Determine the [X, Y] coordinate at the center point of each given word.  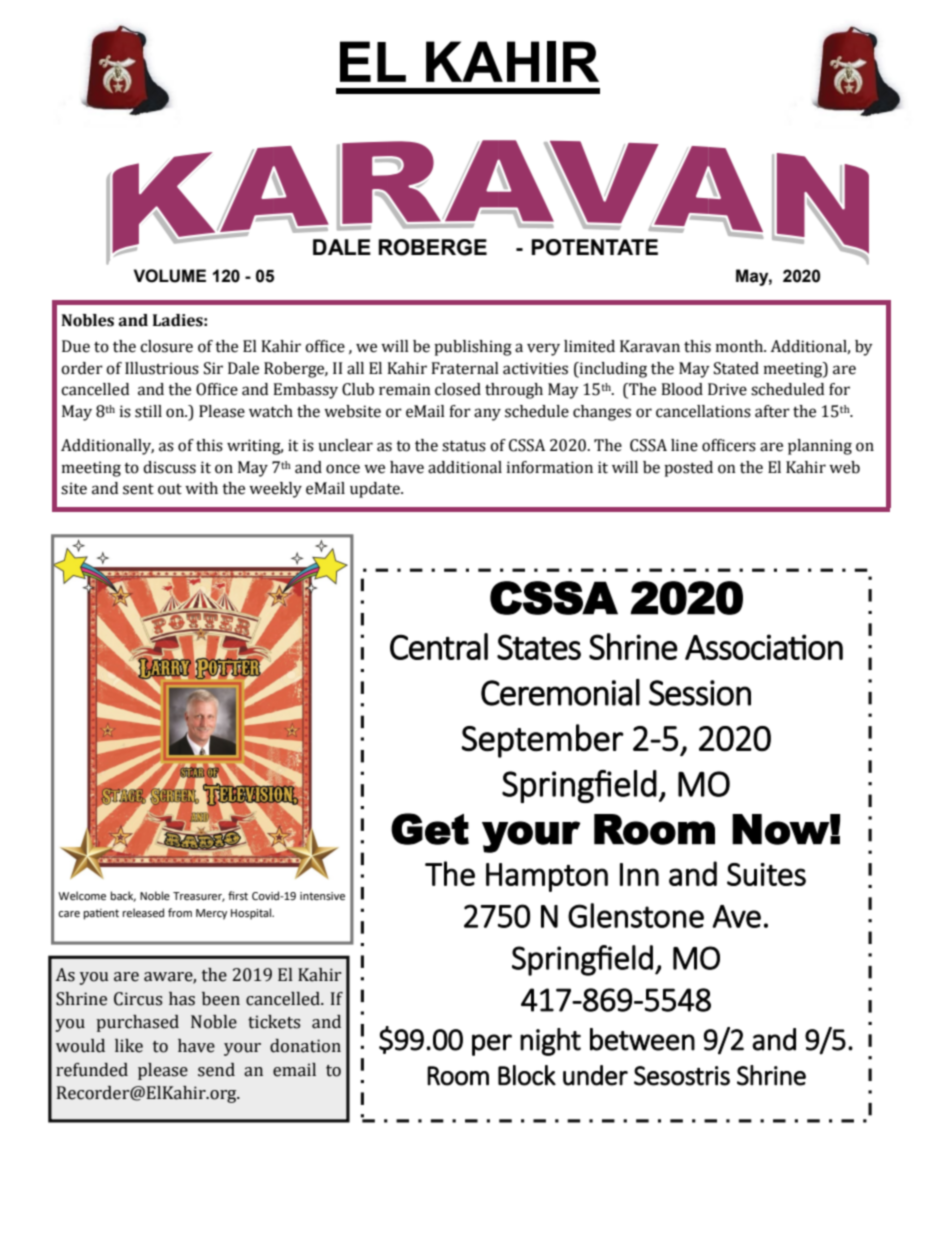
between [642, 1039]
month [740, 346]
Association [764, 647]
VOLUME [170, 276]
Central [439, 646]
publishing [473, 348]
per [492, 1045]
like [129, 1046]
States [539, 647]
